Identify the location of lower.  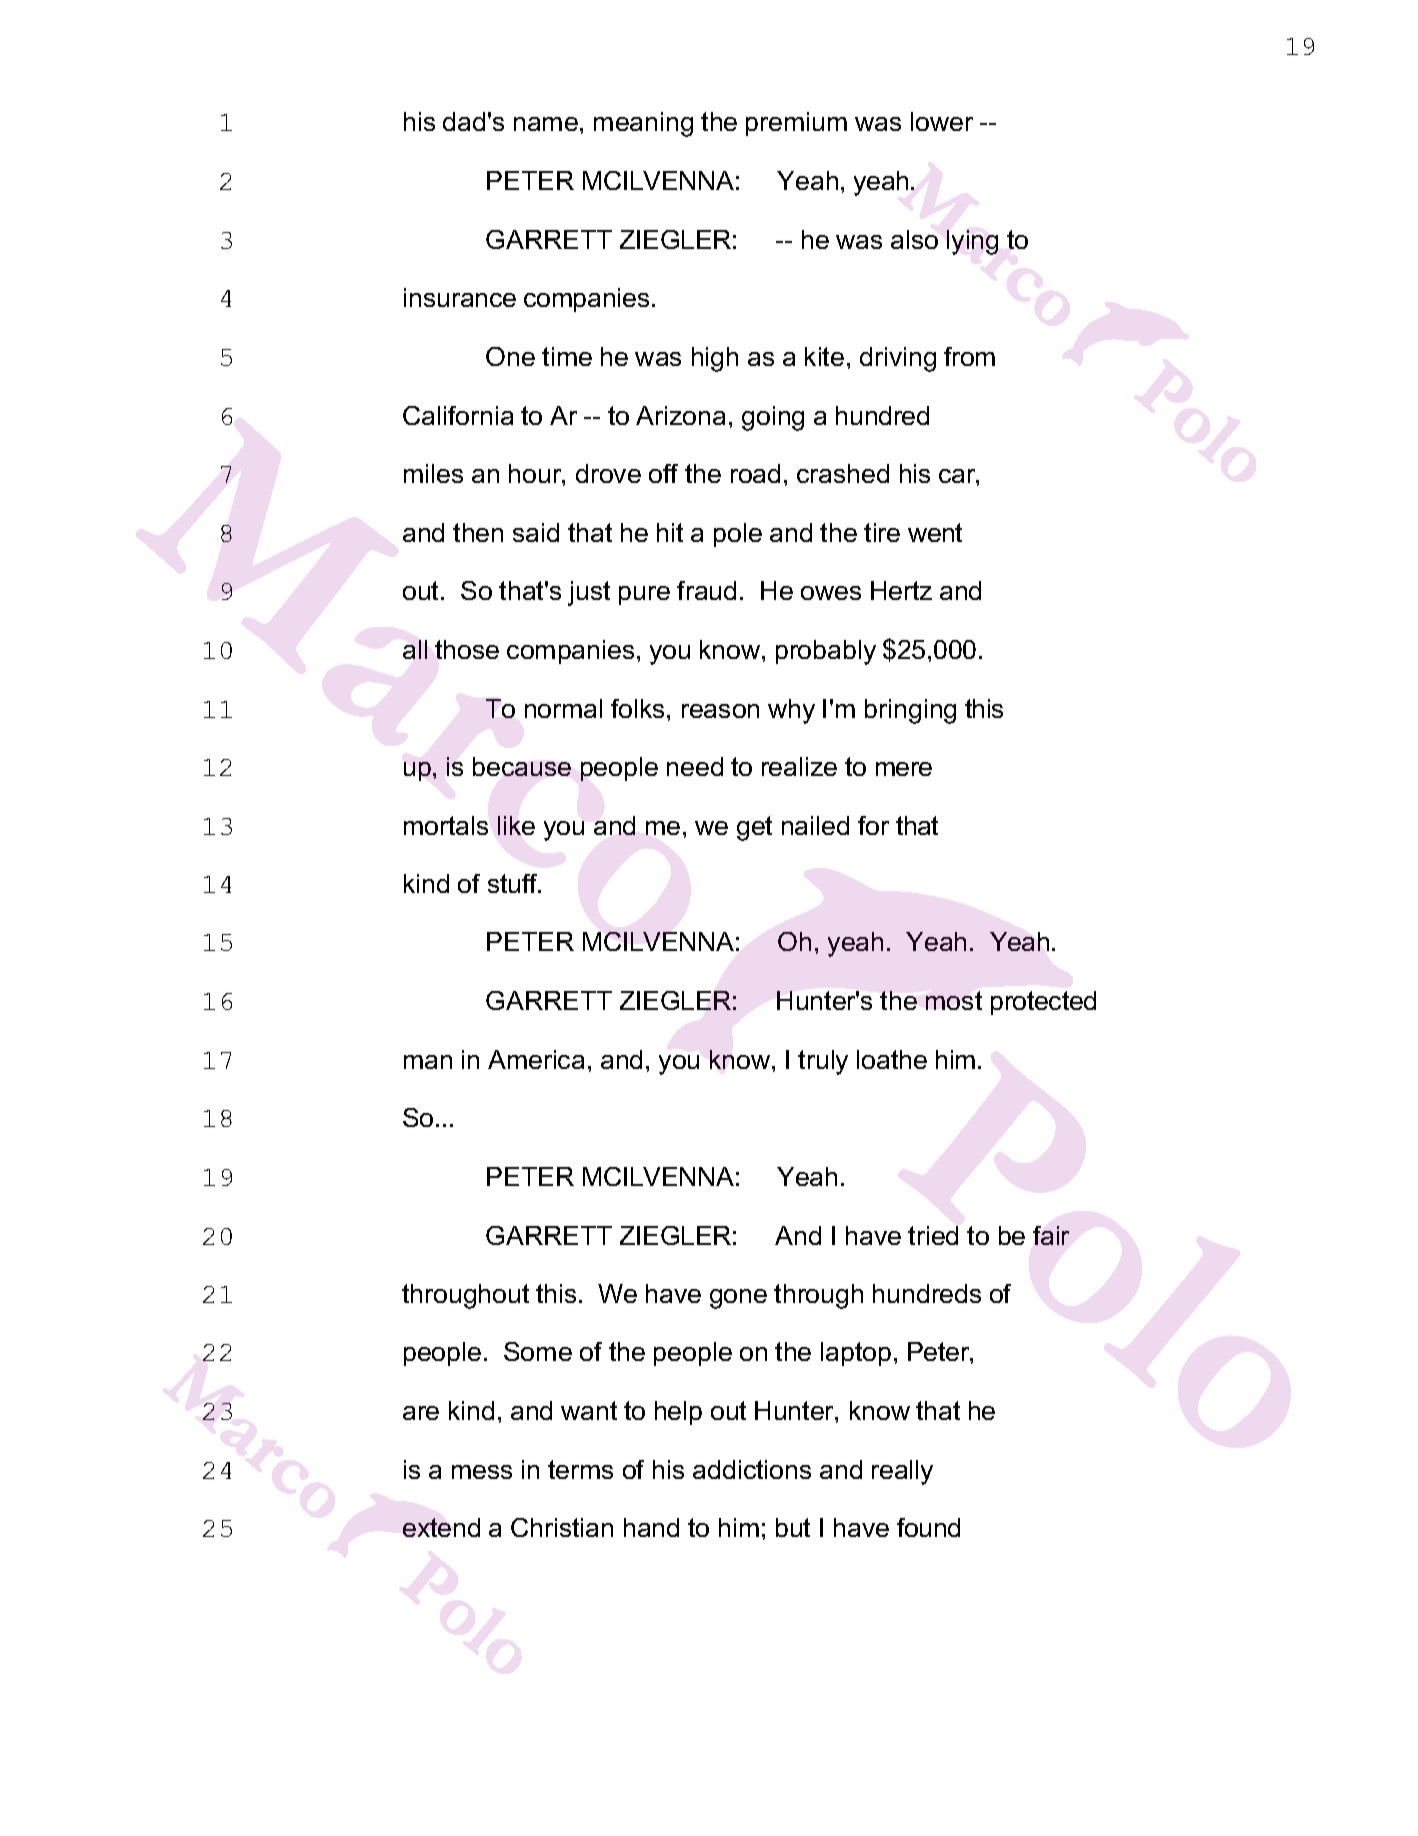
(942, 121).
